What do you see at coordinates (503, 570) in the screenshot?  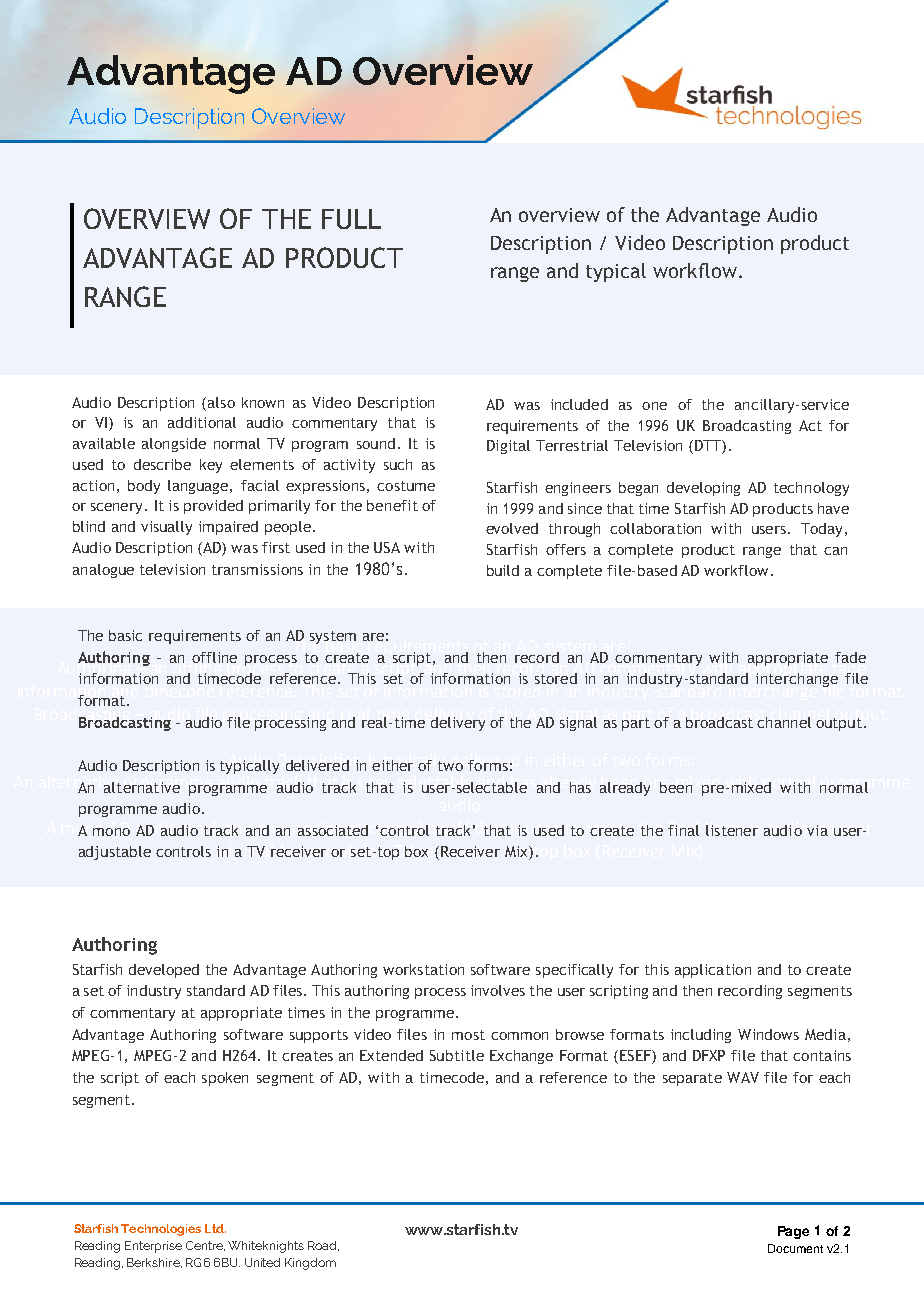 I see `build` at bounding box center [503, 570].
